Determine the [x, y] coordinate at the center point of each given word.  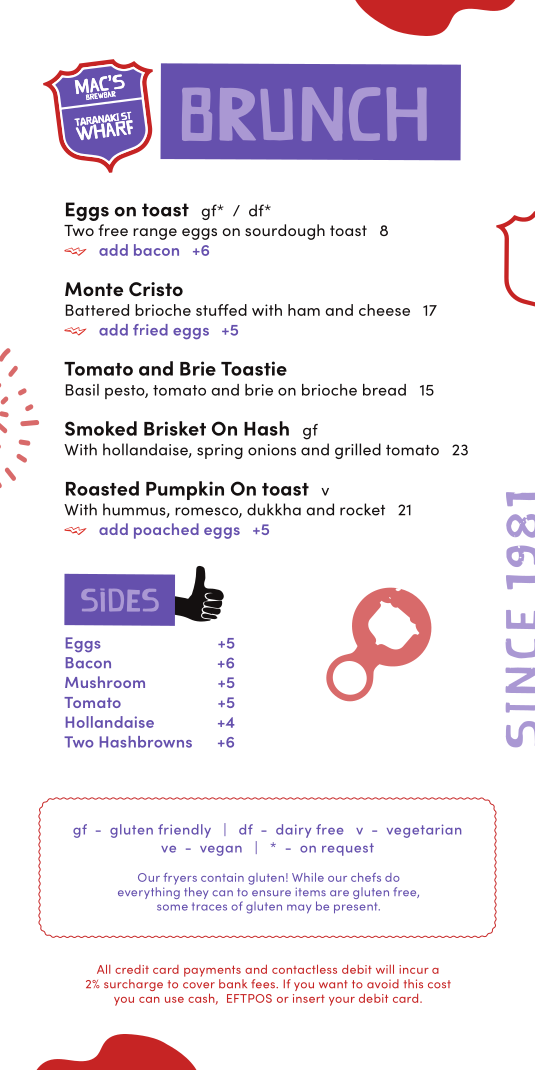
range [155, 234]
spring [220, 451]
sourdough [285, 232]
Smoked [101, 428]
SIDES [120, 600]
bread [384, 390]
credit [132, 969]
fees [264, 984]
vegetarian [424, 831]
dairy [293, 831]
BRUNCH [304, 114]
